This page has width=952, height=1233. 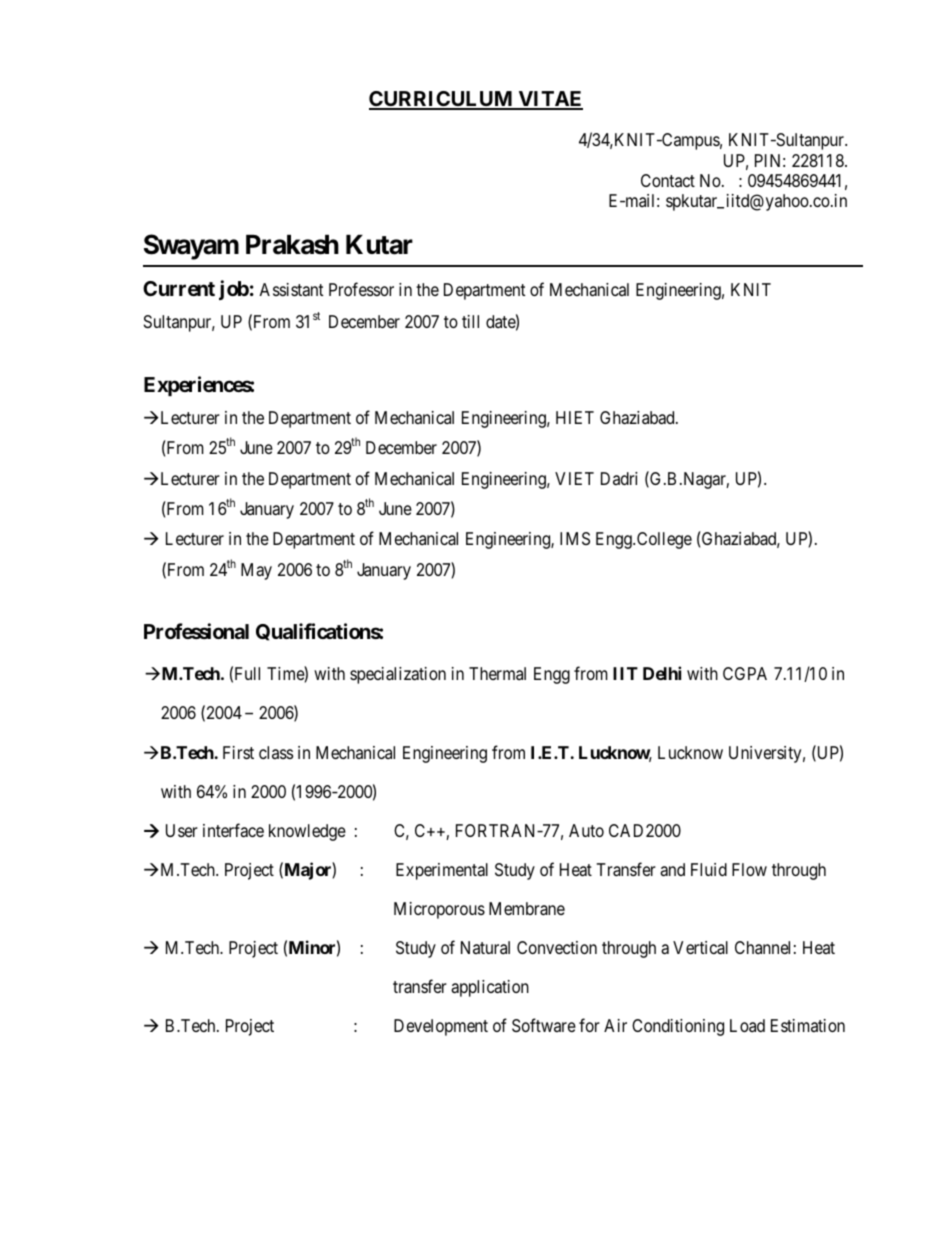 What do you see at coordinates (441, 1027) in the page?
I see `Development` at bounding box center [441, 1027].
